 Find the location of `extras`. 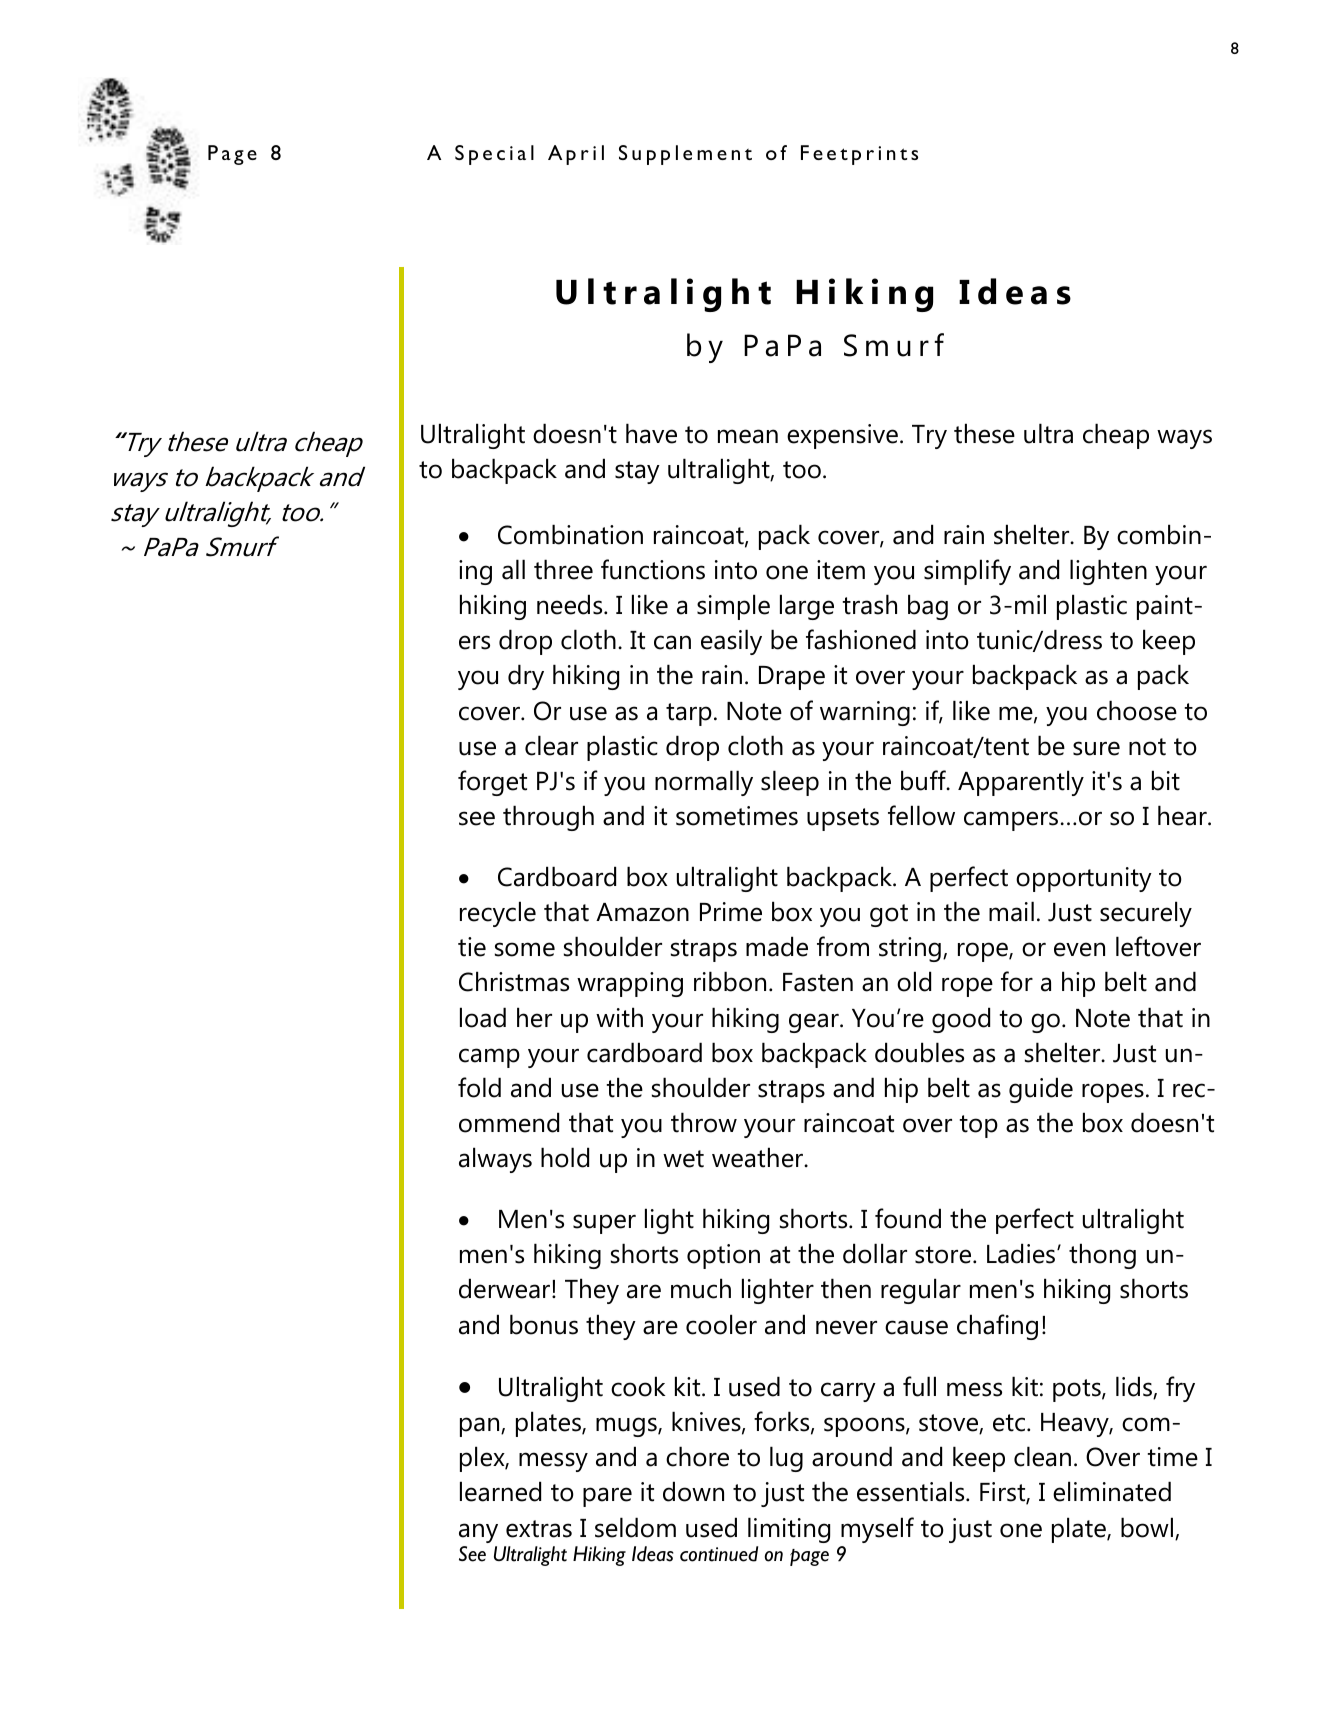

extras is located at coordinates (539, 1529).
